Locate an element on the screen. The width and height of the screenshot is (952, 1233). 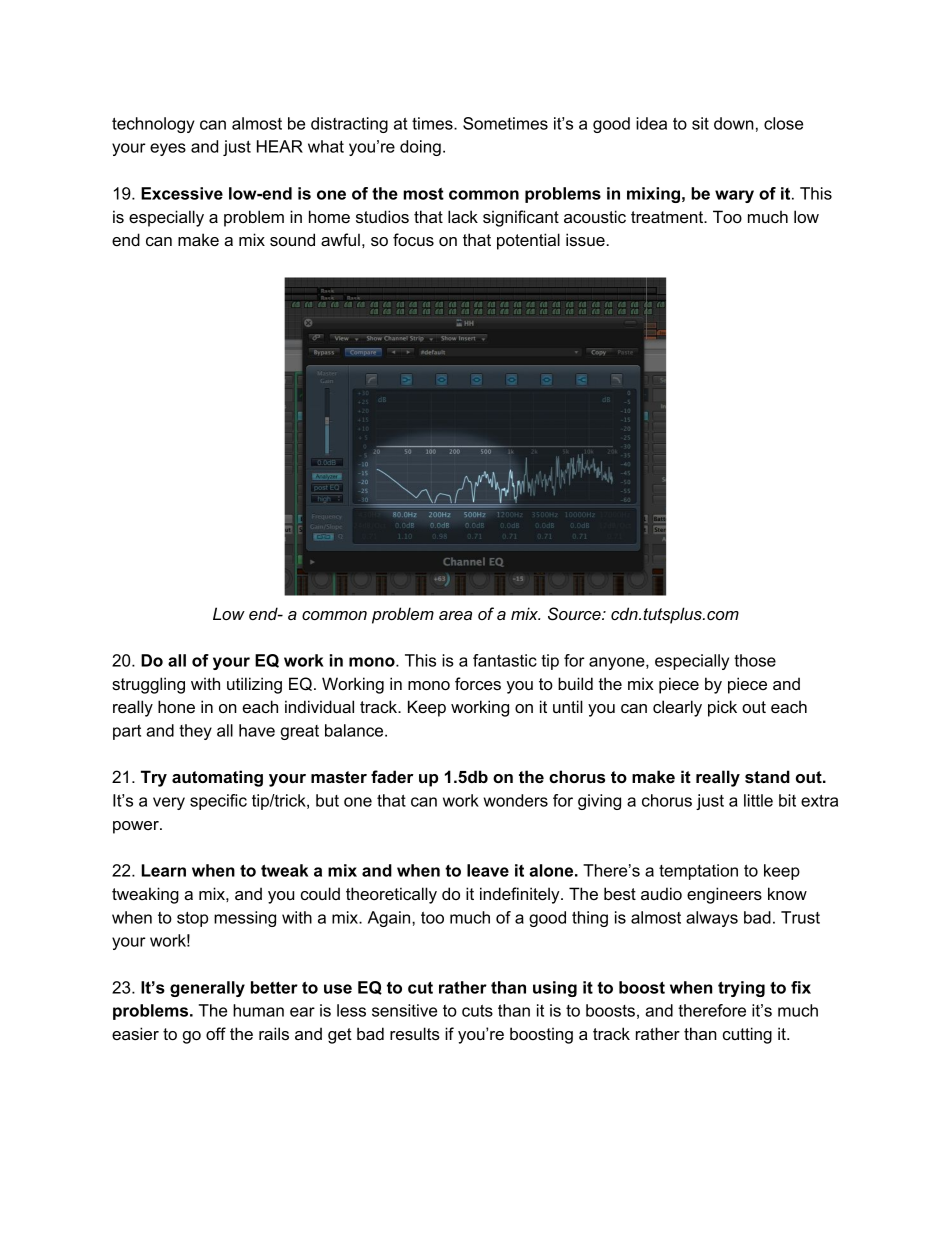
little is located at coordinates (758, 800).
